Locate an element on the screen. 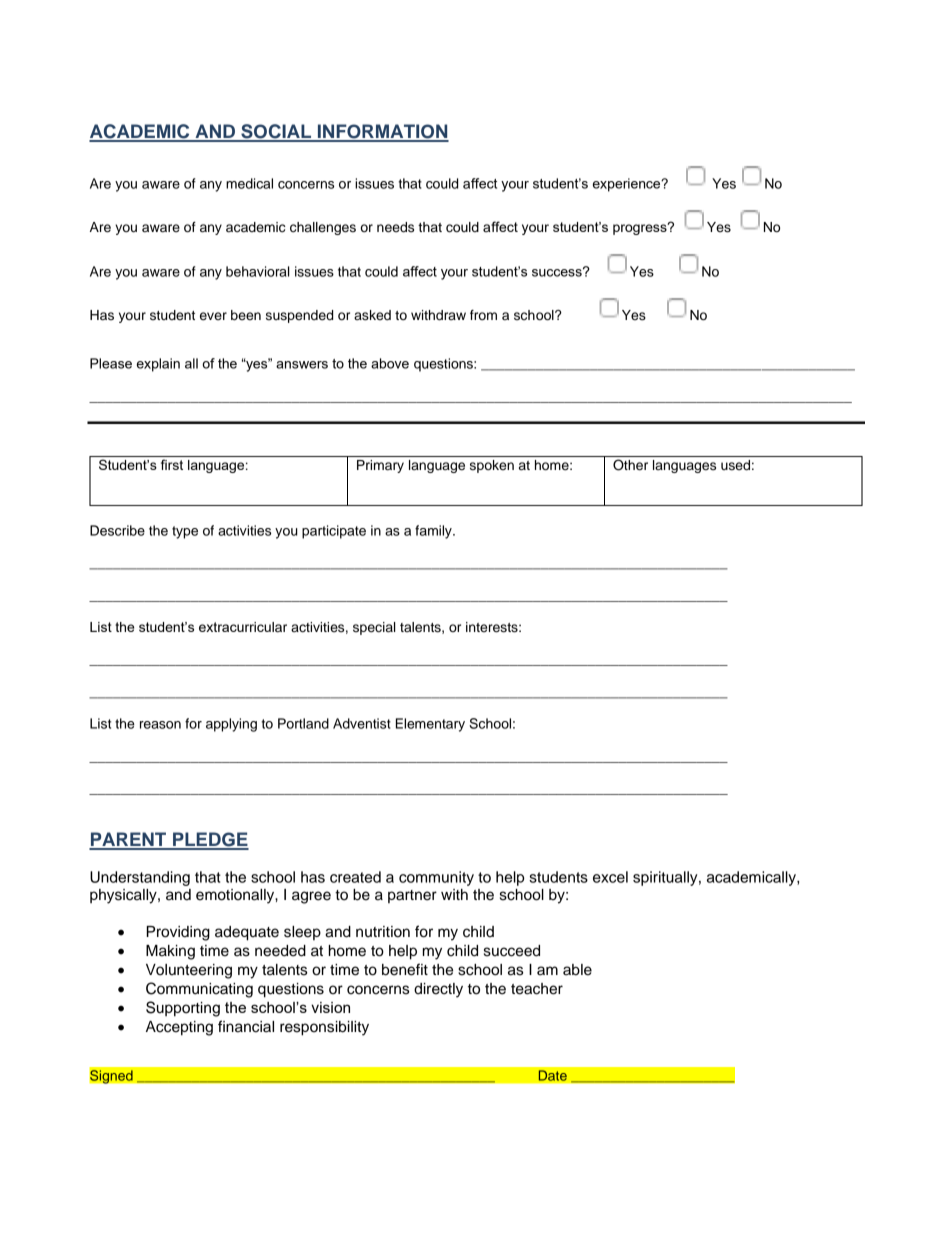 This screenshot has width=952, height=1233. Supporting is located at coordinates (183, 1009).
